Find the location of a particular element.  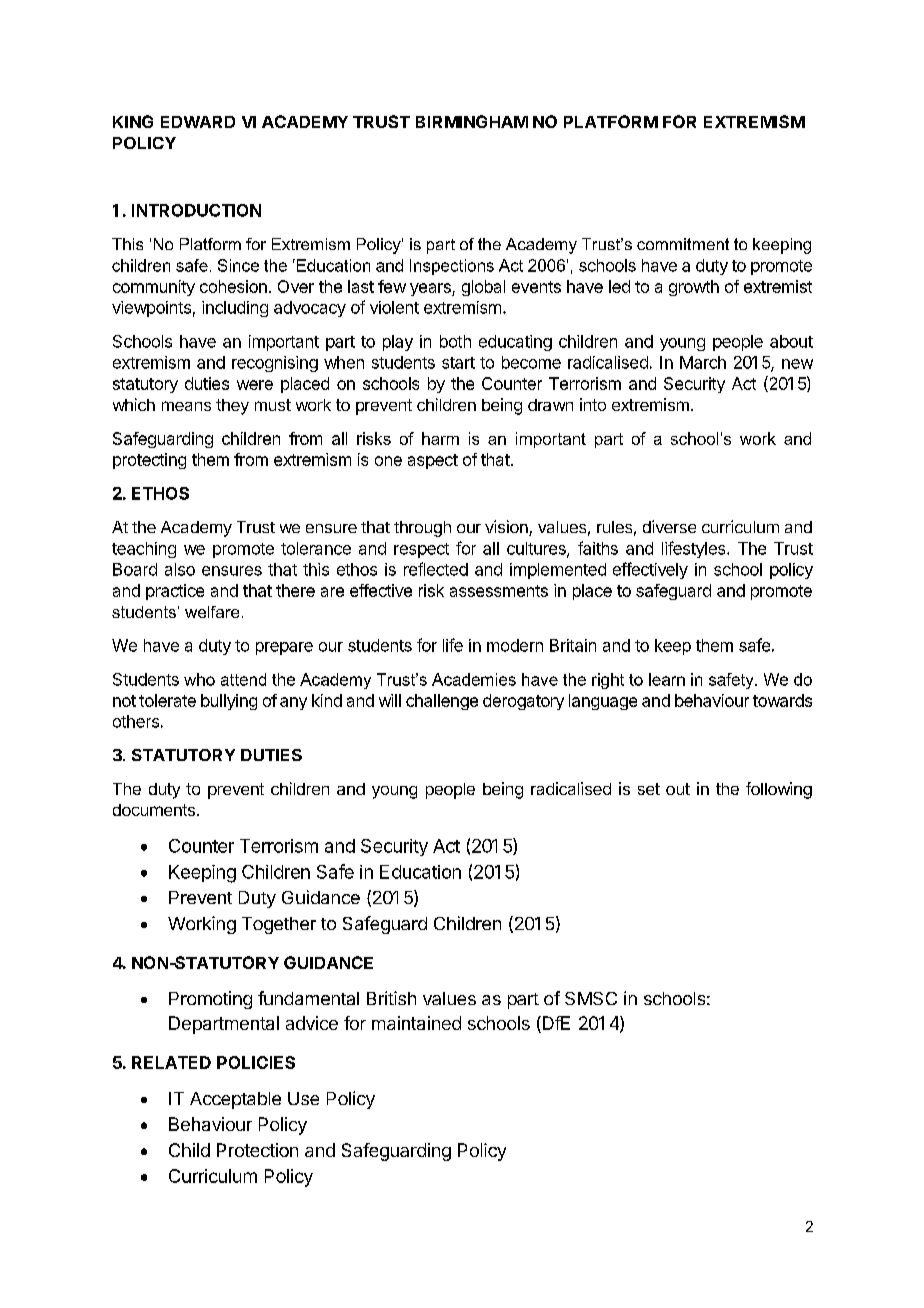

Acceptable is located at coordinates (235, 1100).
